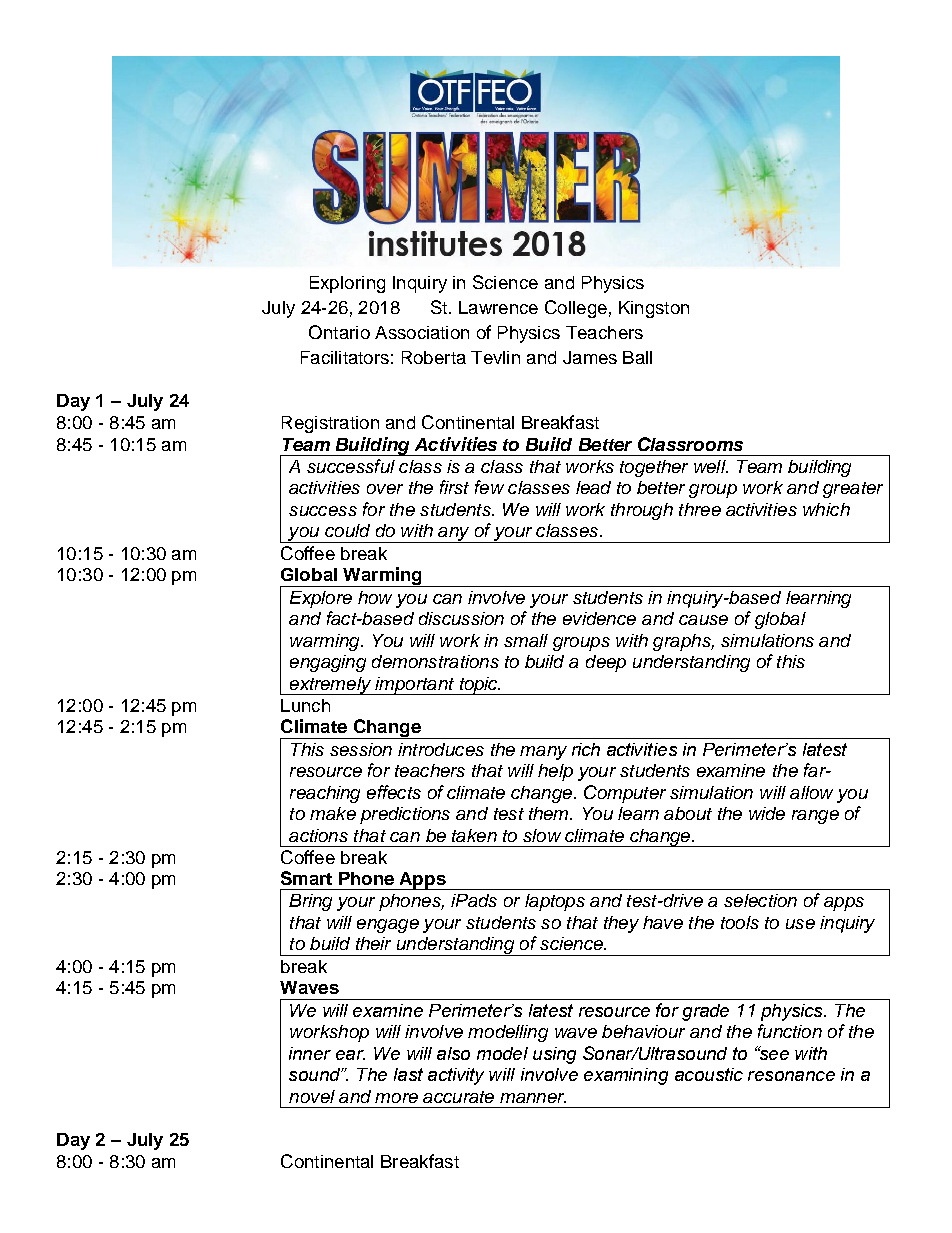  I want to click on selection, so click(760, 900).
